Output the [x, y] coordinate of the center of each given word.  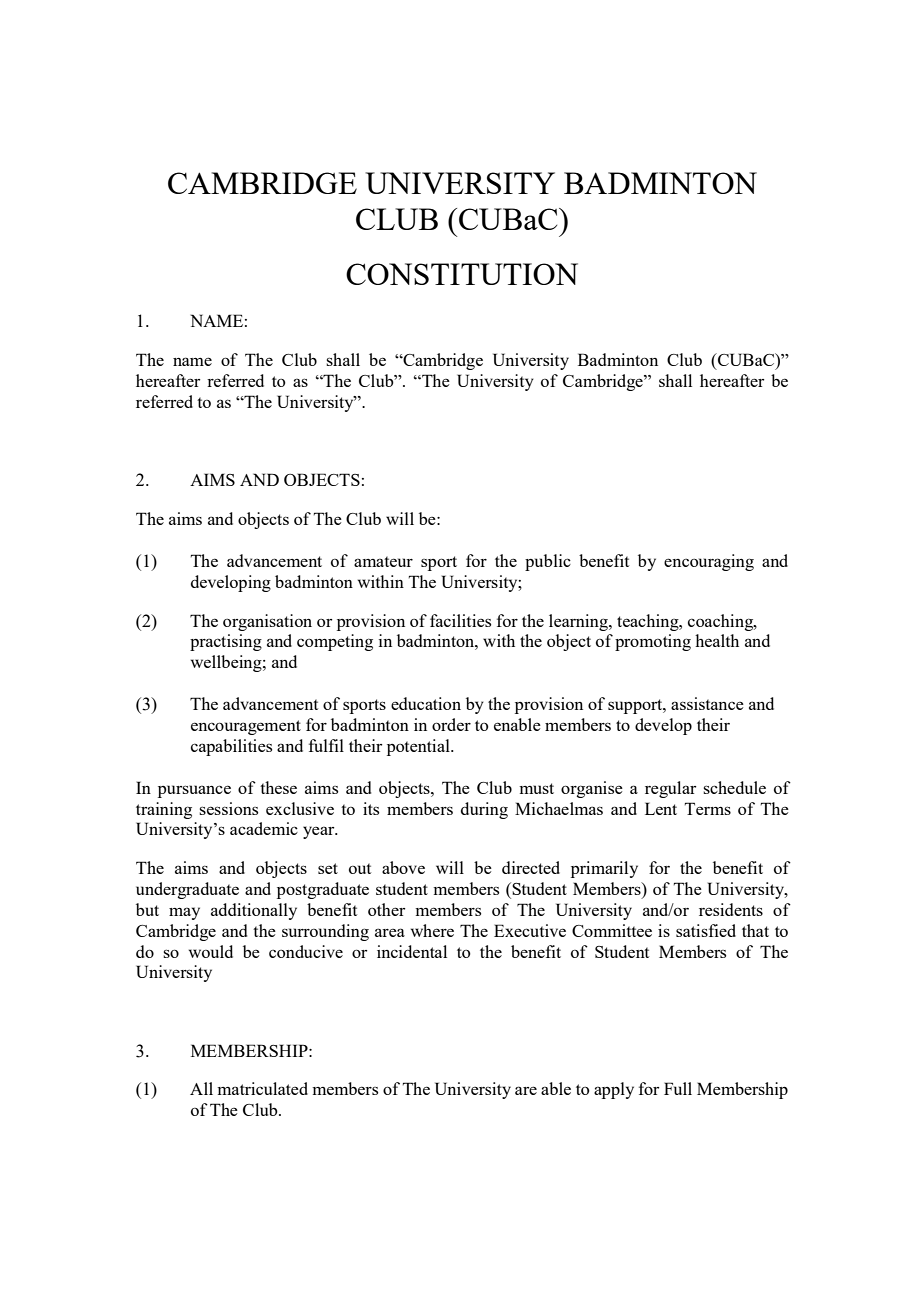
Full [678, 1088]
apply [614, 1090]
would [211, 951]
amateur [383, 561]
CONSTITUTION [462, 274]
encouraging [709, 562]
